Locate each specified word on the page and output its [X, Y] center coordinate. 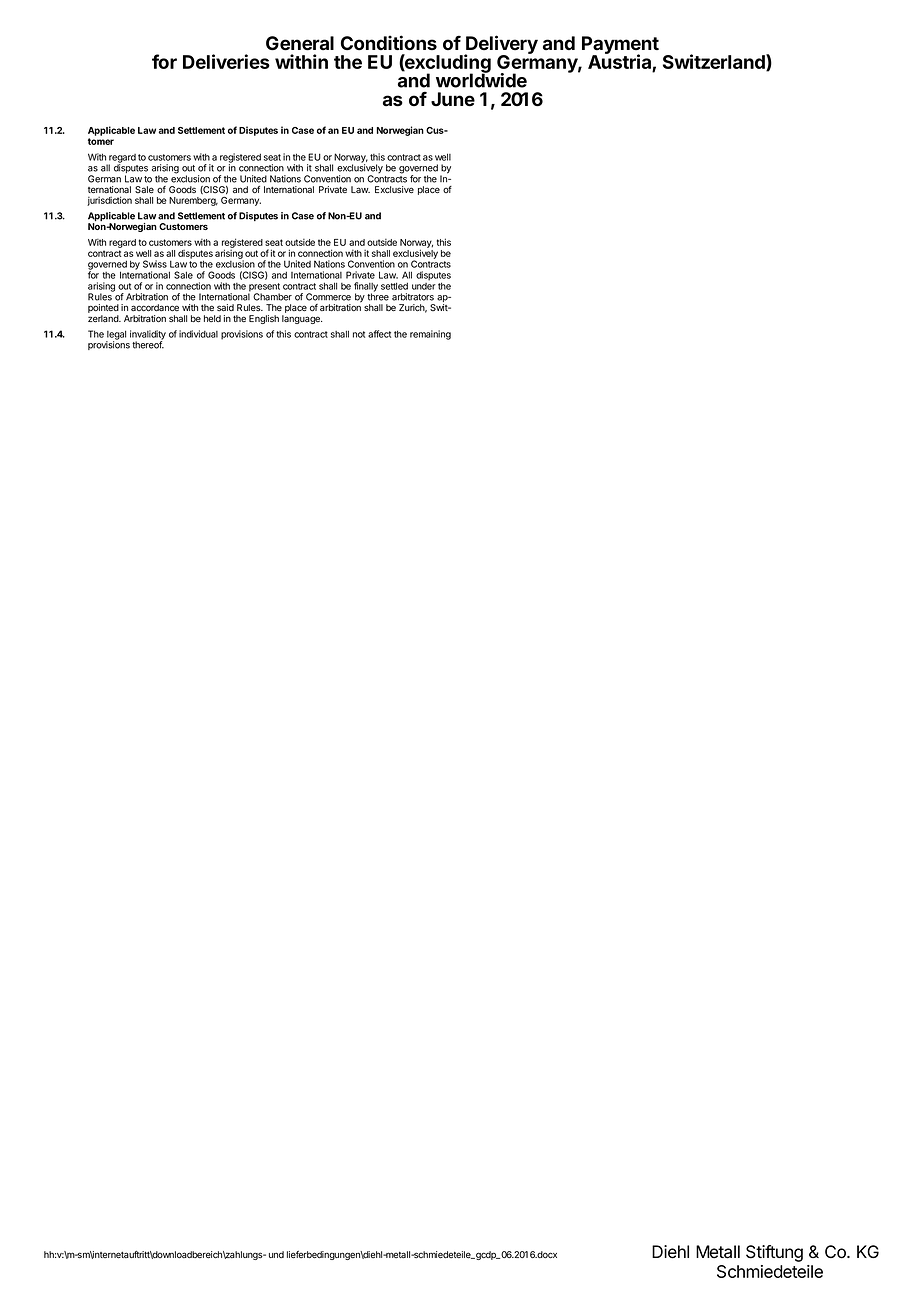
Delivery [501, 46]
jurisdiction [109, 201]
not [359, 334]
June [453, 99]
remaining [430, 335]
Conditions [389, 43]
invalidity [148, 336]
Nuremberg [193, 201]
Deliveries [226, 61]
